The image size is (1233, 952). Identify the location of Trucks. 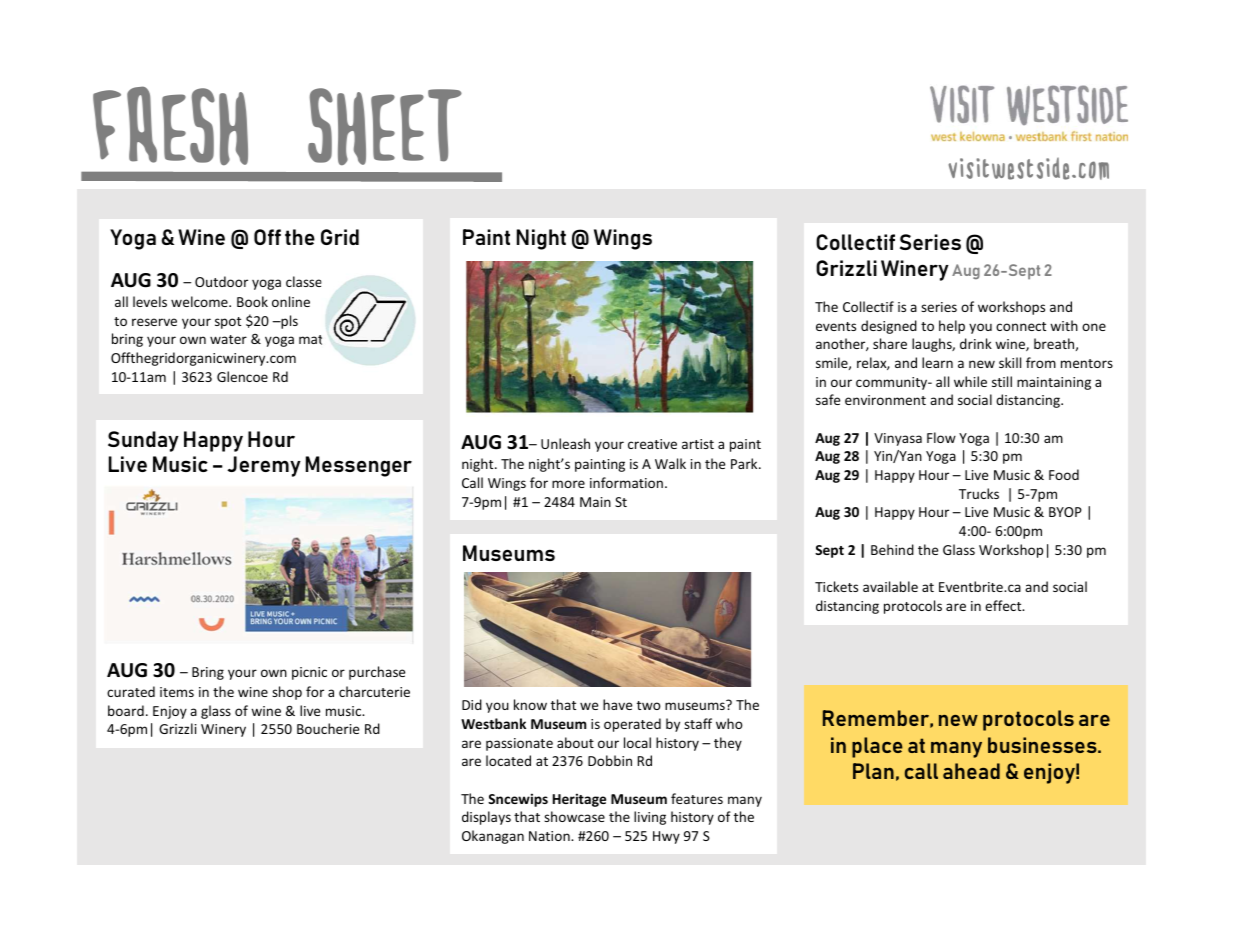
(979, 493).
